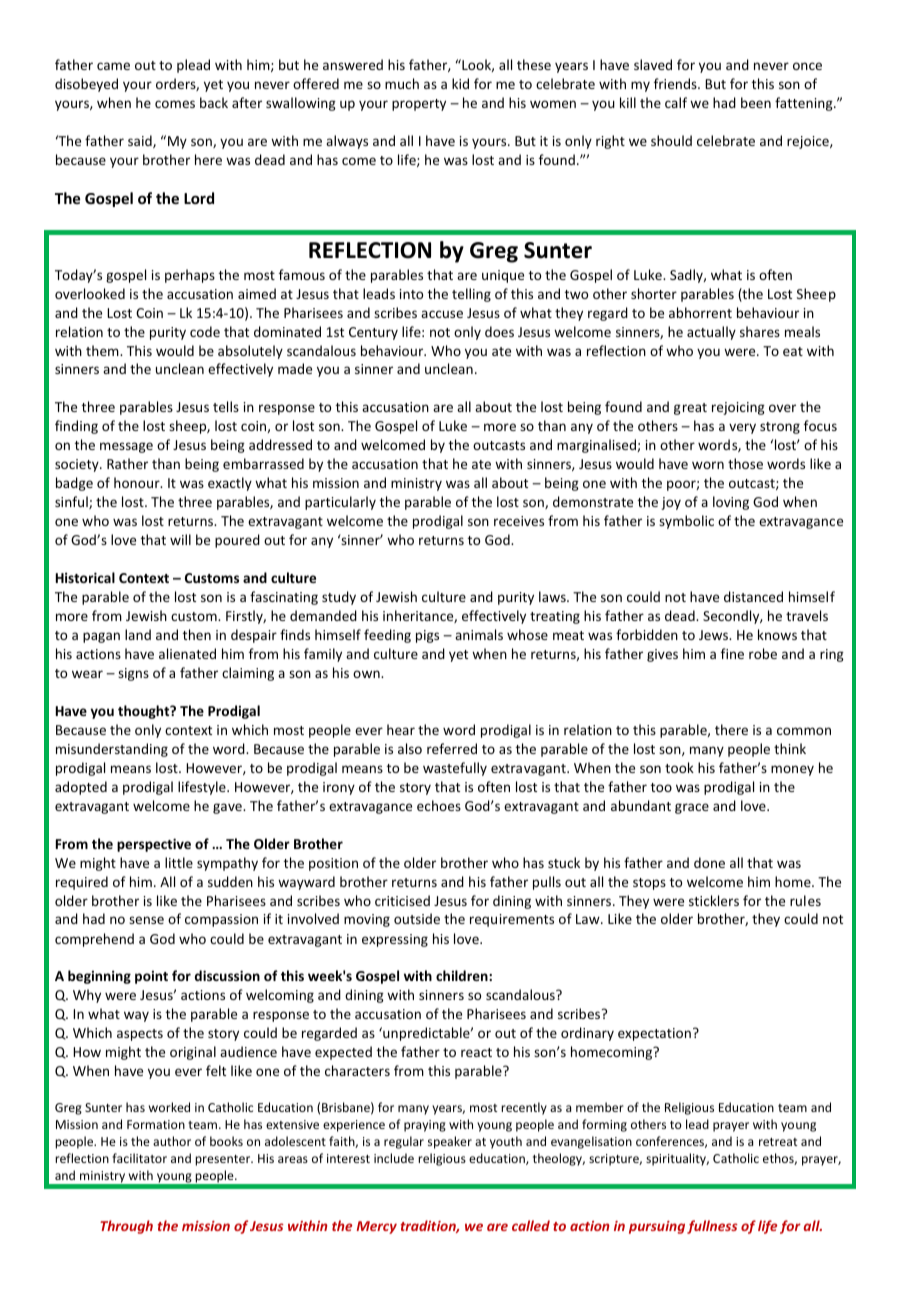  What do you see at coordinates (732, 653) in the screenshot?
I see `fine` at bounding box center [732, 653].
